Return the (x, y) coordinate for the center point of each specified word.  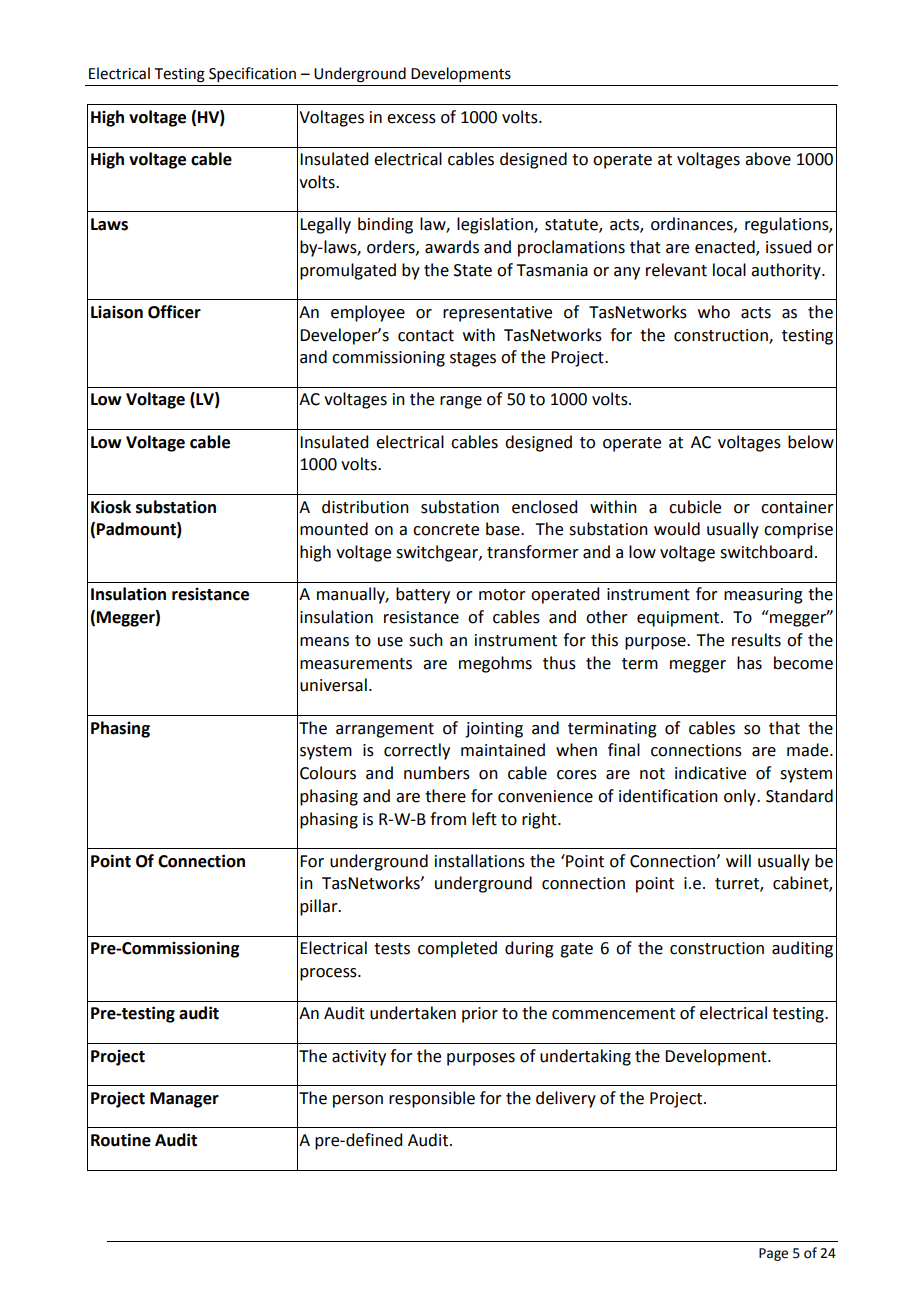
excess (411, 119)
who (714, 312)
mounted (334, 529)
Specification (252, 74)
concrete (446, 530)
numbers (437, 773)
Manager (184, 1100)
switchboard (766, 552)
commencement (613, 1014)
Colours (328, 773)
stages (473, 359)
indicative (710, 773)
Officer (174, 312)
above (768, 159)
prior (480, 1015)
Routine (121, 1140)
